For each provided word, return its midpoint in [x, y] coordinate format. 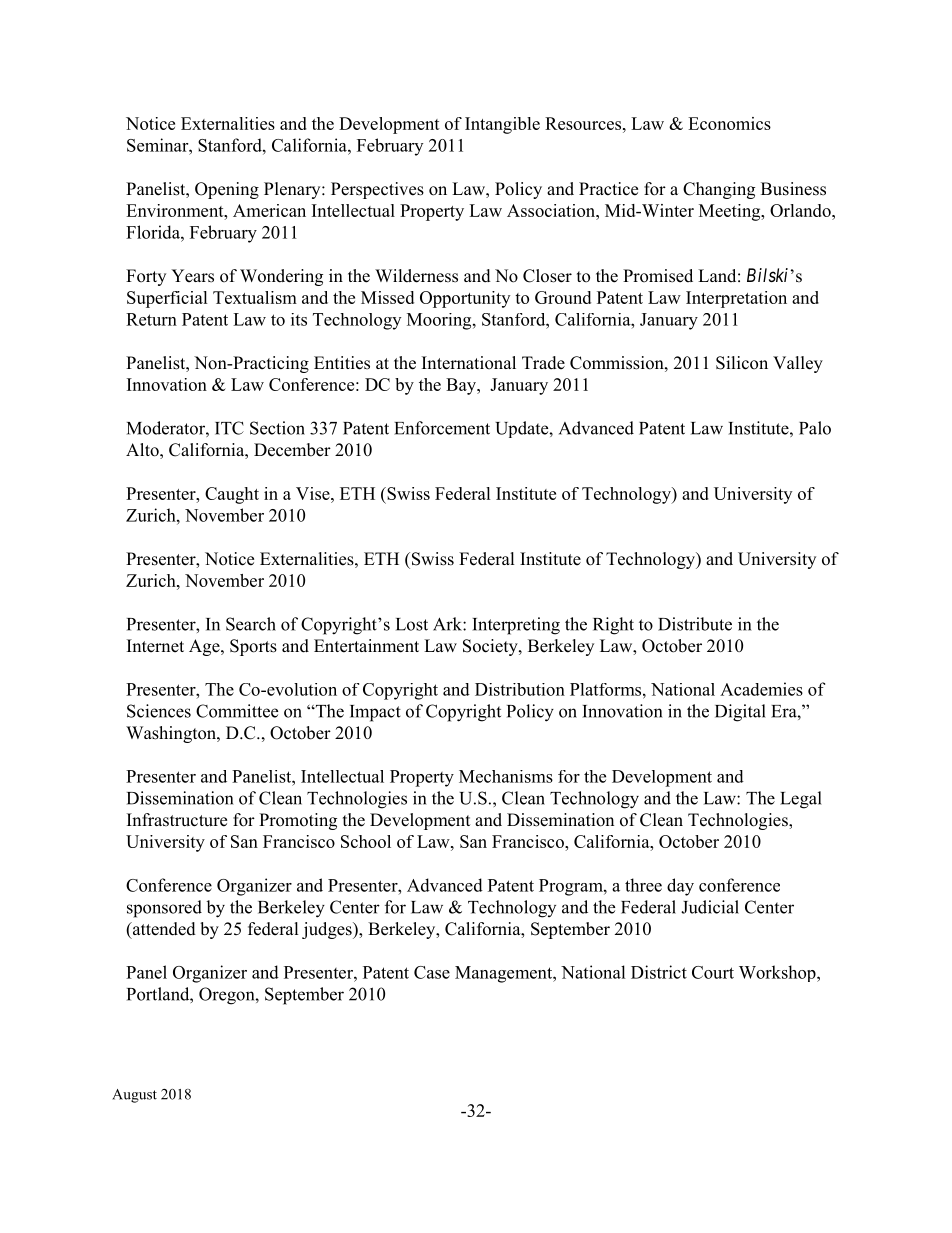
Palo [815, 428]
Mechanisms [506, 776]
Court [713, 972]
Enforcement [442, 428]
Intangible [502, 125]
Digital [740, 713]
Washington [172, 734]
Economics [729, 123]
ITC [229, 428]
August [134, 1096]
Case [432, 972]
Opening [227, 190]
